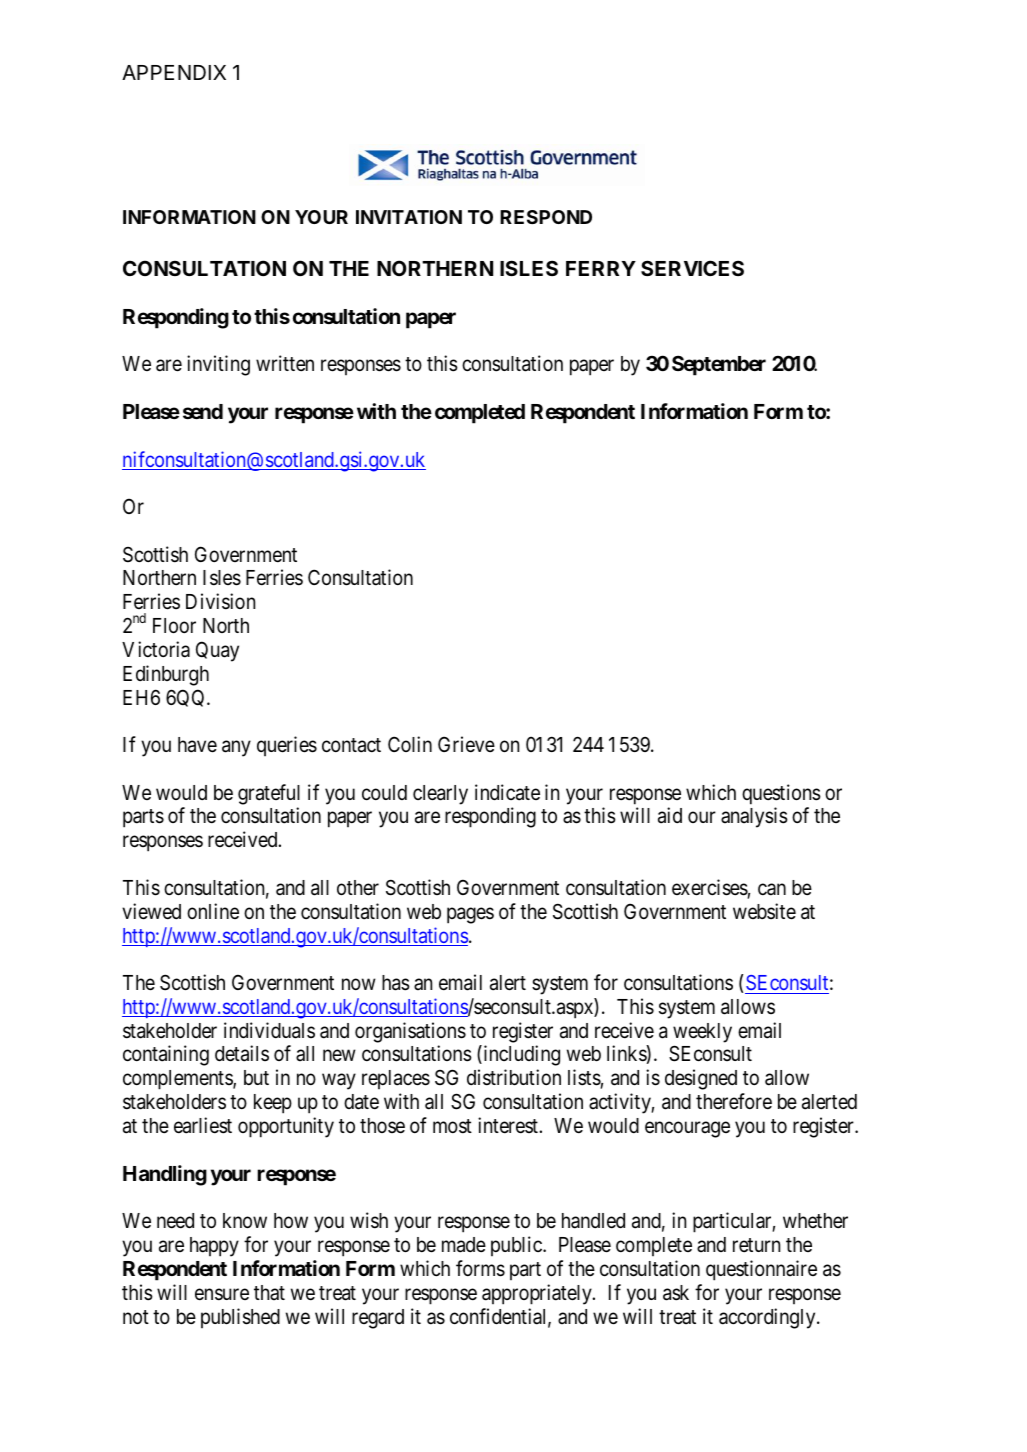 The height and width of the screenshot is (1452, 1027). Describe the element at coordinates (409, 217) in the screenshot. I see `INVITATION` at that location.
